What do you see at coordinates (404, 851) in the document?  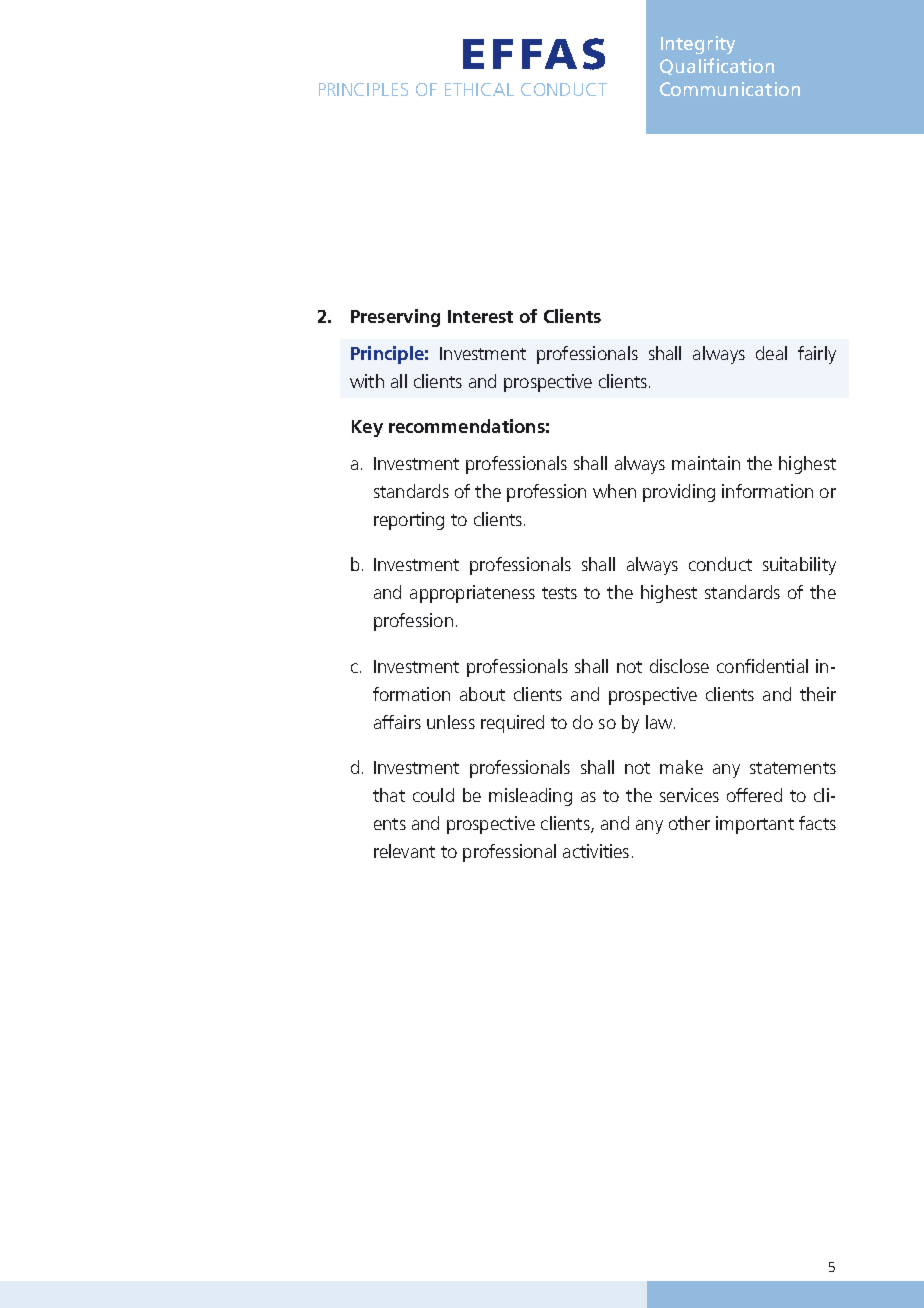 I see `relevant` at bounding box center [404, 851].
